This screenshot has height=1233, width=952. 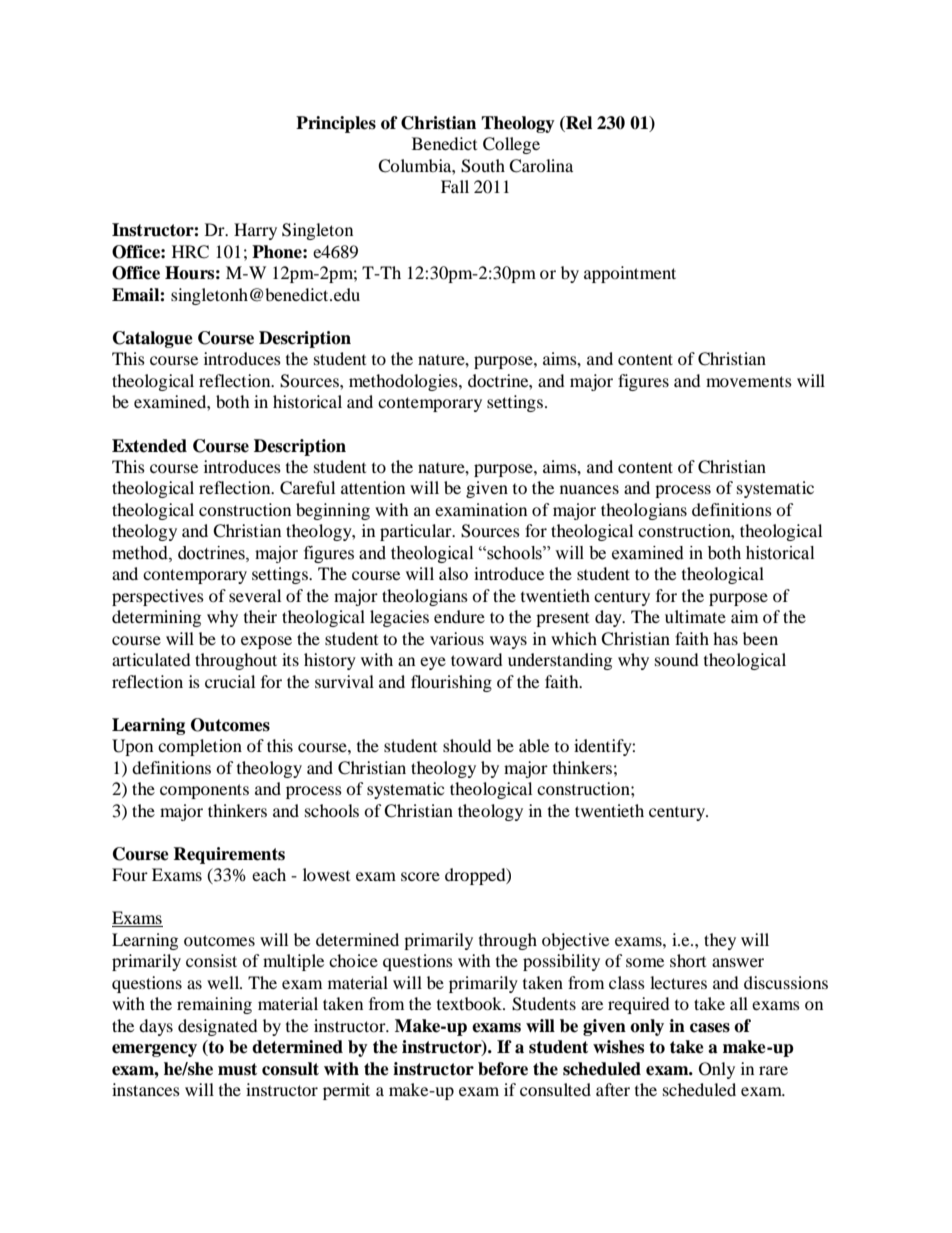 I want to click on must, so click(x=237, y=1069).
